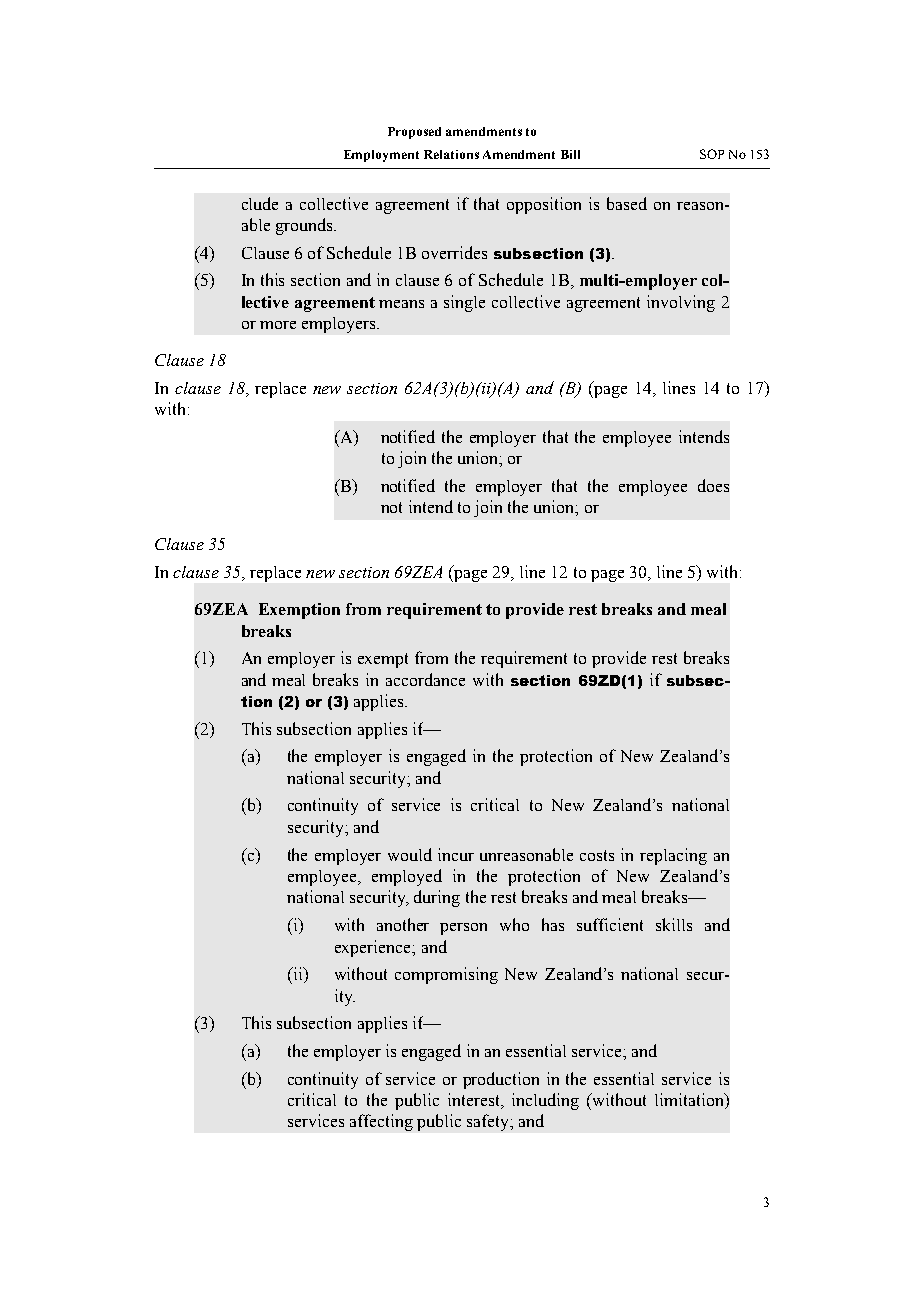  Describe the element at coordinates (464, 303) in the screenshot. I see `single` at that location.
